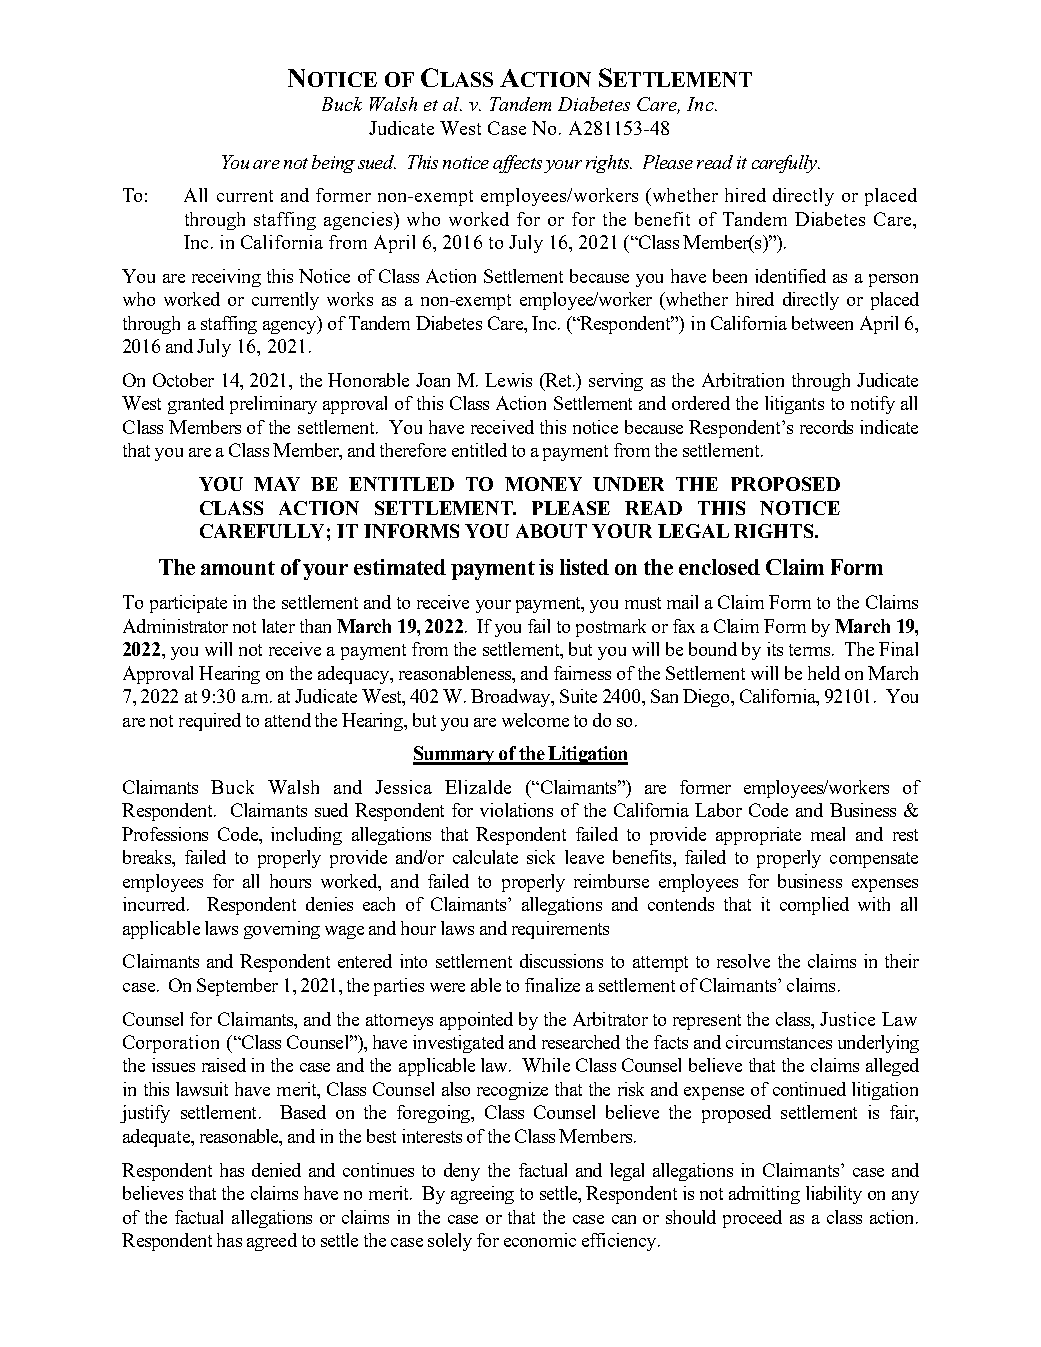 Image resolution: width=1041 pixels, height=1347 pixels. I want to click on Professions, so click(165, 834).
